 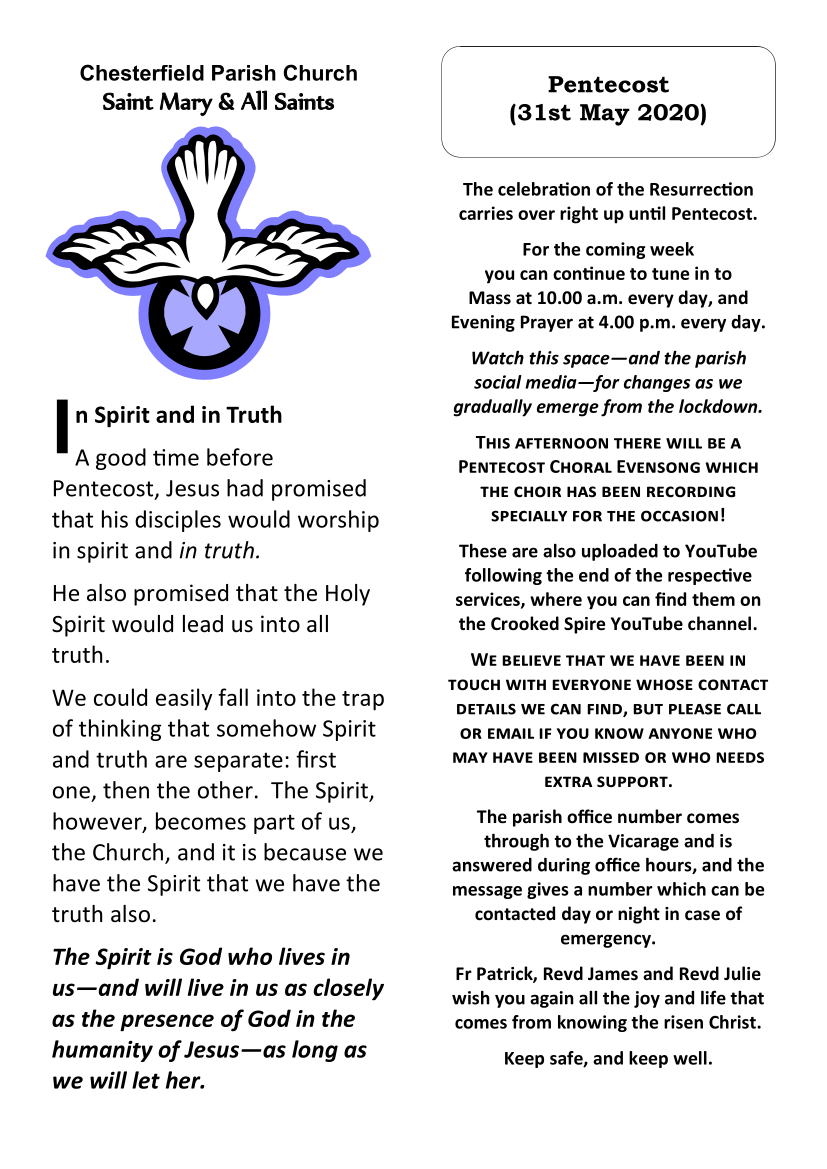 What do you see at coordinates (186, 104) in the screenshot?
I see `Mary` at bounding box center [186, 104].
